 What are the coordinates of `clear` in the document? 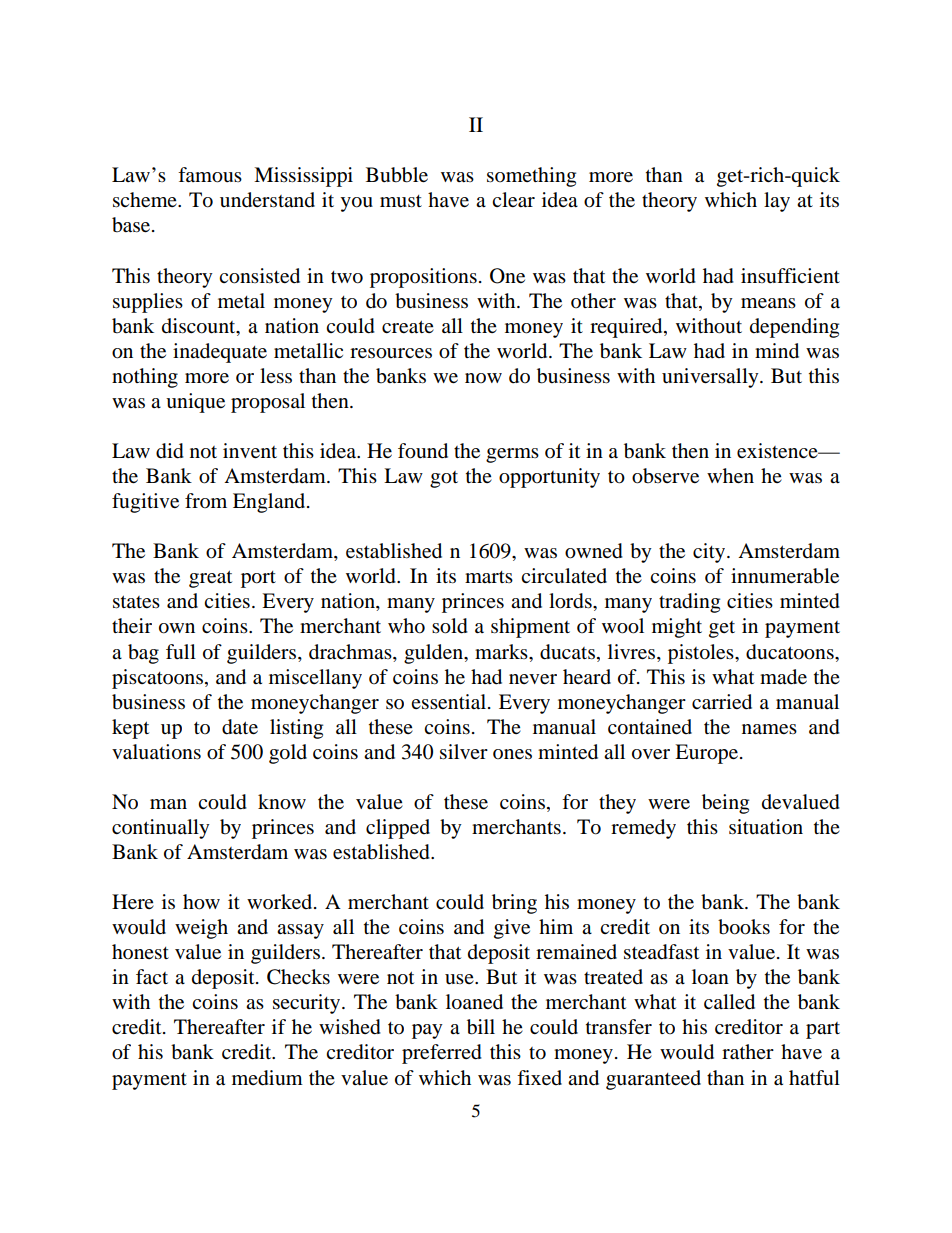 It's located at (513, 200).
